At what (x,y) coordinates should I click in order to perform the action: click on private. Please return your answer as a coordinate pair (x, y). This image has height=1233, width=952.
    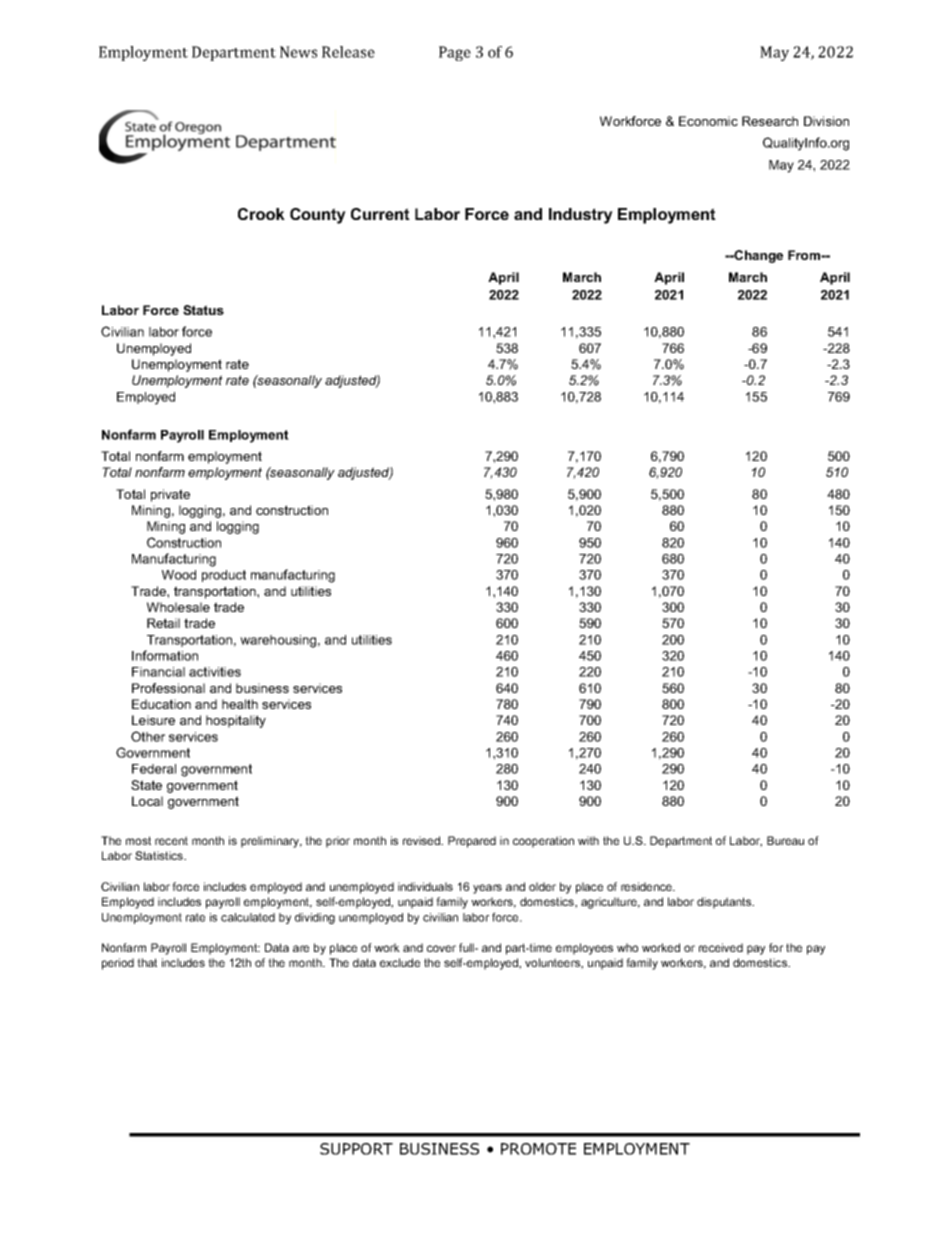
    Looking at the image, I should click on (170, 495).
